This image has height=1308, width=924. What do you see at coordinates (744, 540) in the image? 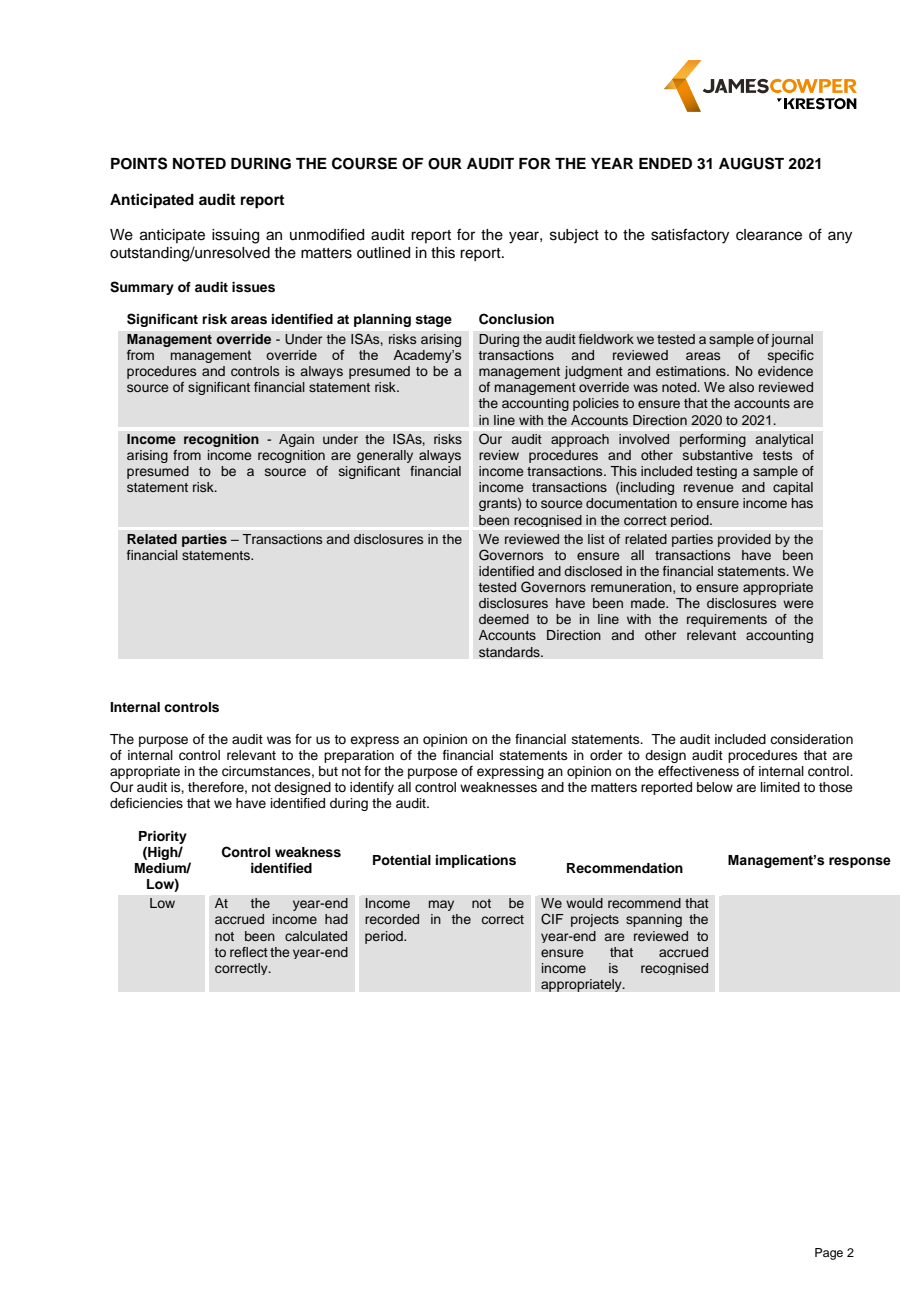
I see `provided` at bounding box center [744, 540].
